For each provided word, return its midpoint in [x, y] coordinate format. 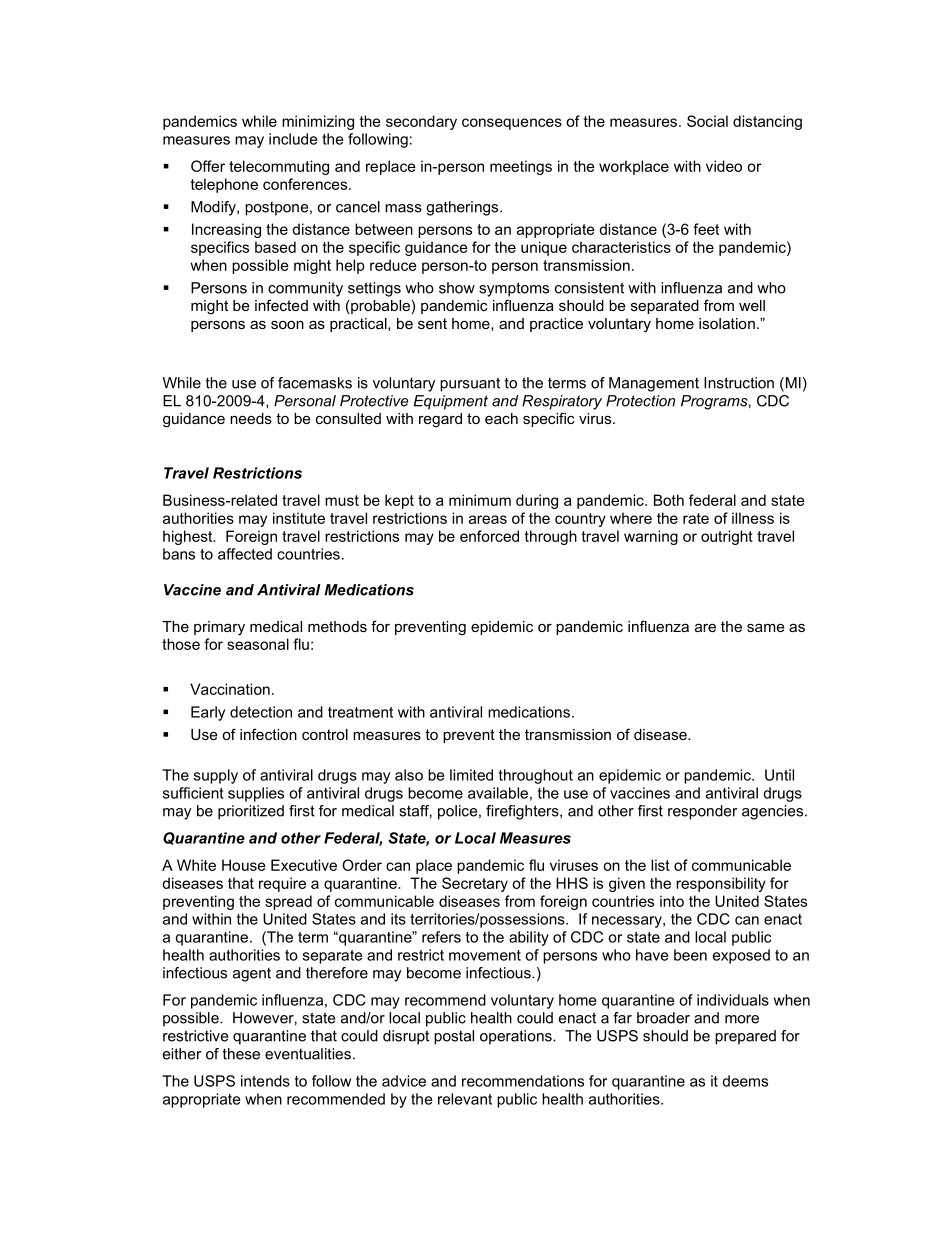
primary [219, 628]
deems [745, 1081]
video [724, 166]
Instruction [739, 383]
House [244, 865]
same [766, 627]
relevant [465, 1099]
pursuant [470, 384]
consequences [512, 124]
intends [265, 1081]
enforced [489, 536]
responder [702, 812]
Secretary [475, 884]
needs [251, 418]
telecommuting [279, 167]
